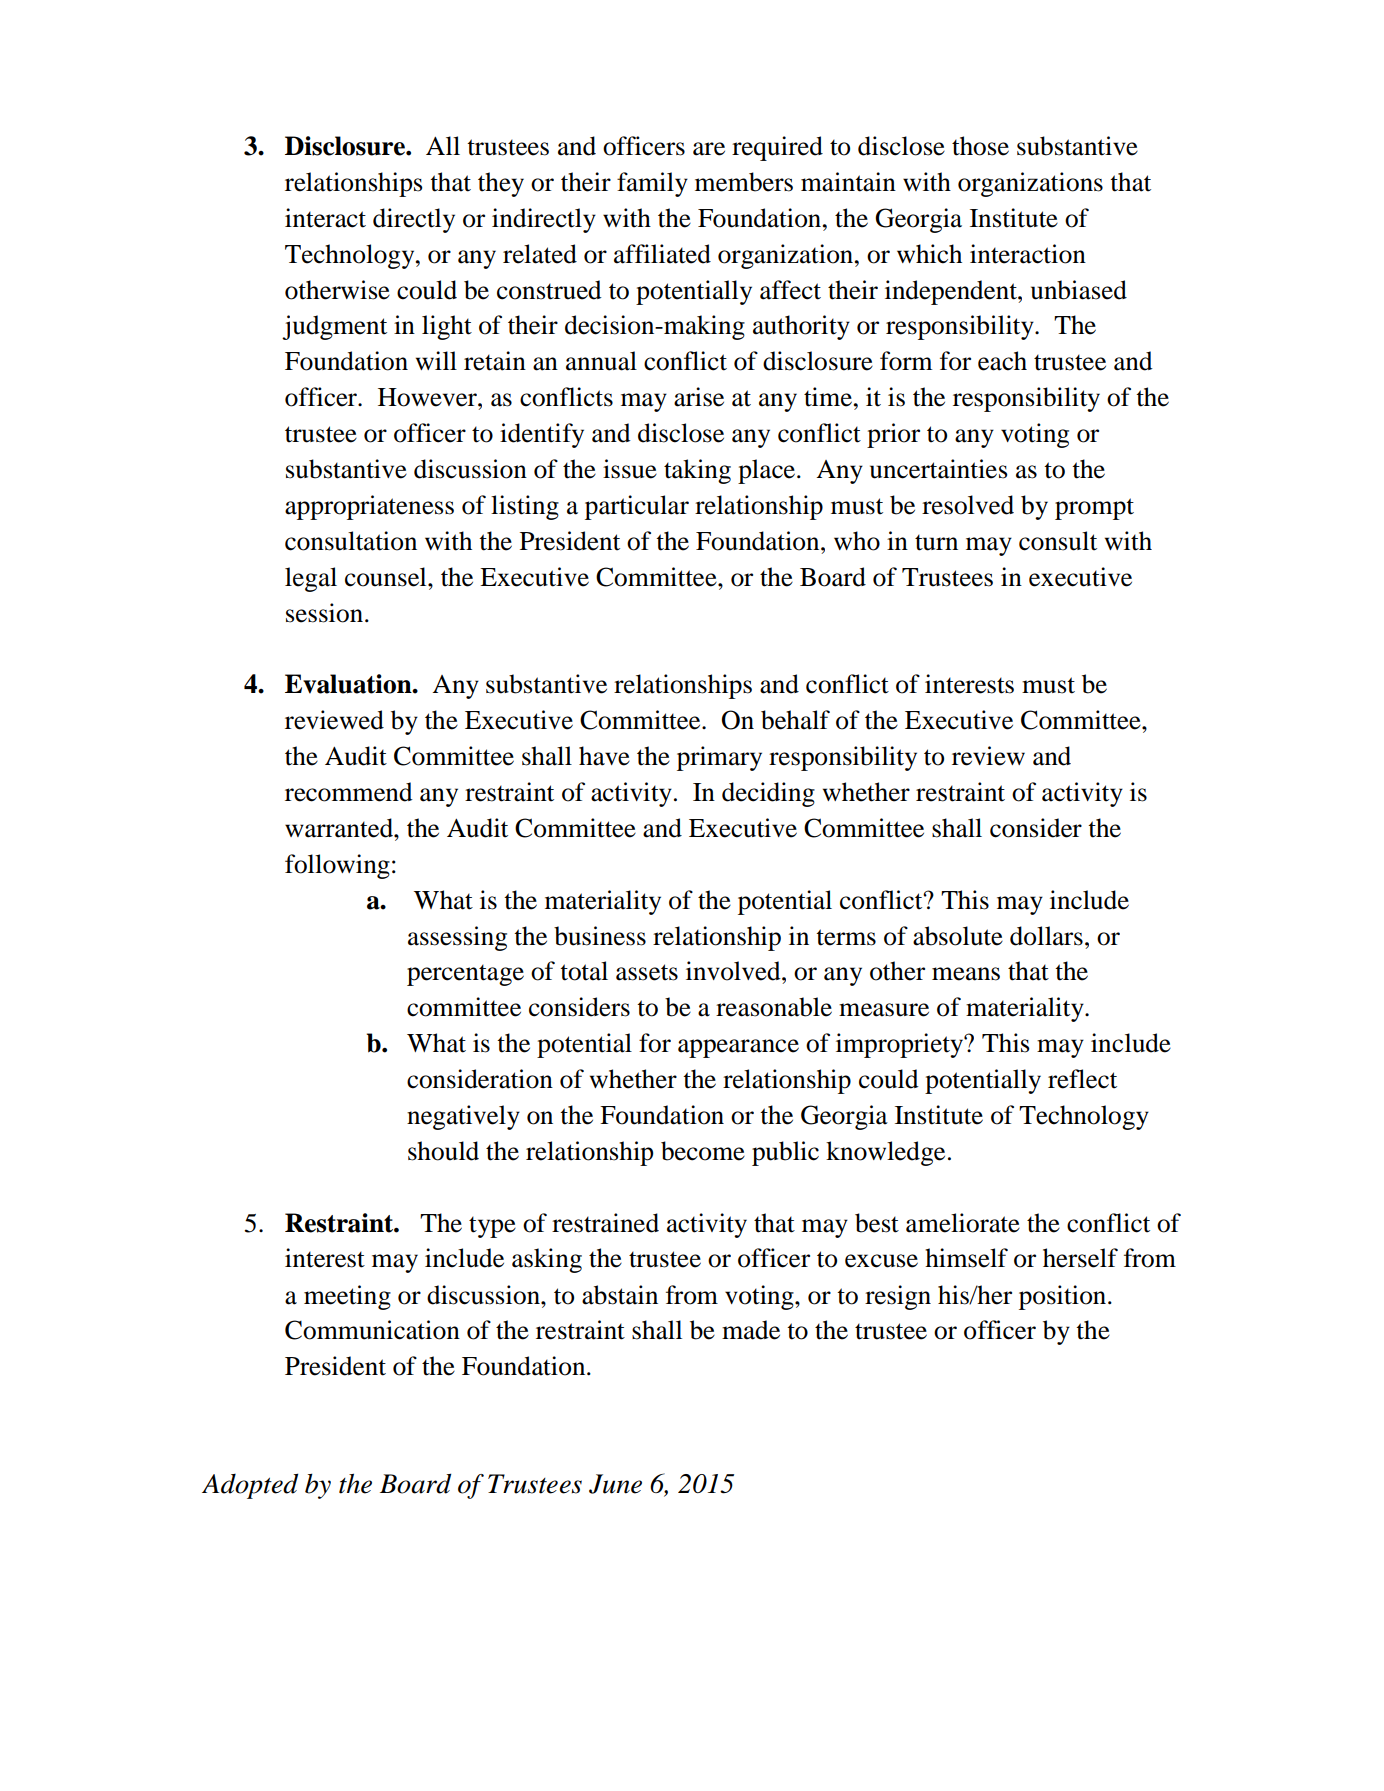 Image resolution: width=1384 pixels, height=1791 pixels. What do you see at coordinates (637, 507) in the screenshot?
I see `particular` at bounding box center [637, 507].
